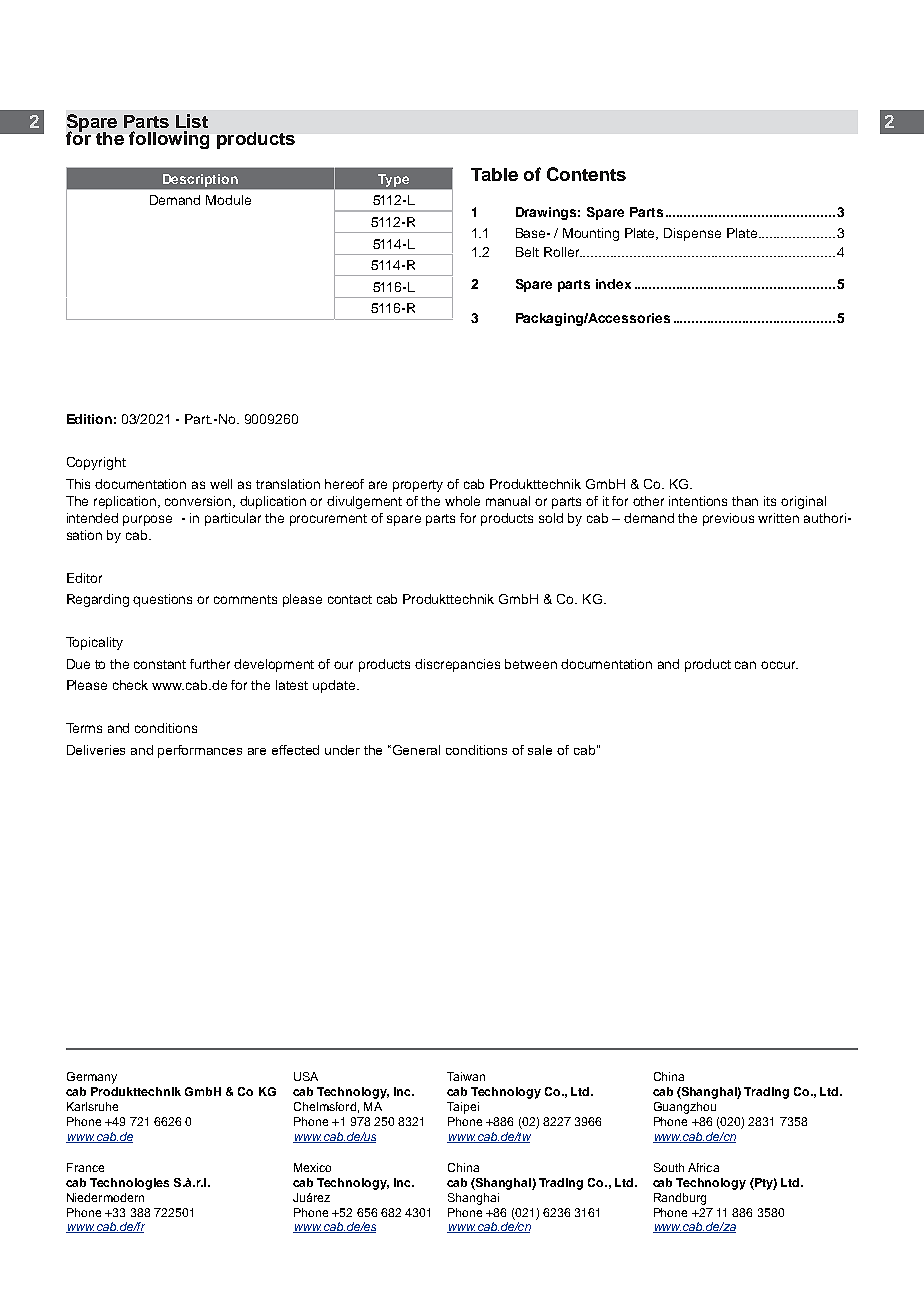  I want to click on Taipei, so click(463, 1108).
